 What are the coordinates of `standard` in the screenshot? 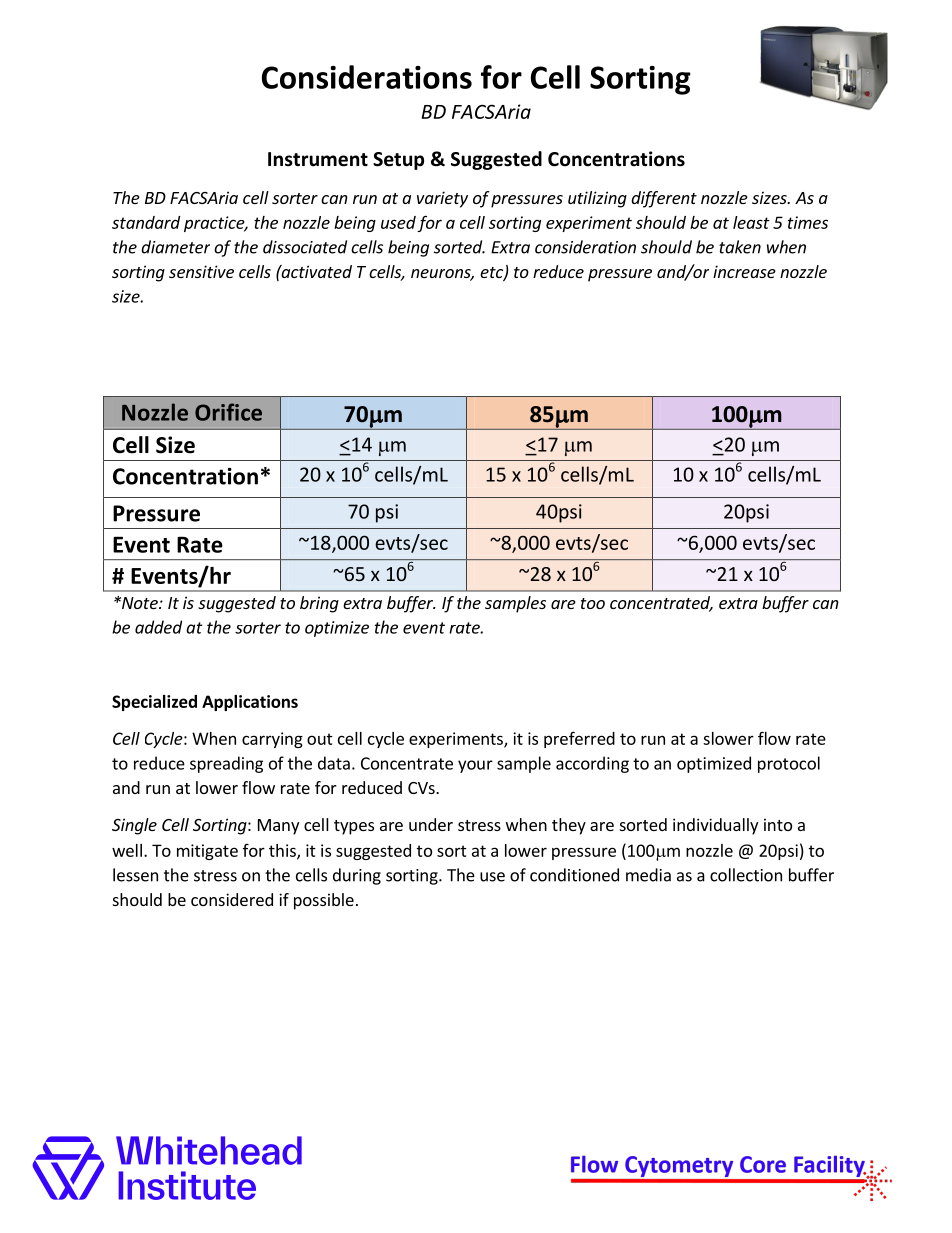 It's located at (146, 222).
